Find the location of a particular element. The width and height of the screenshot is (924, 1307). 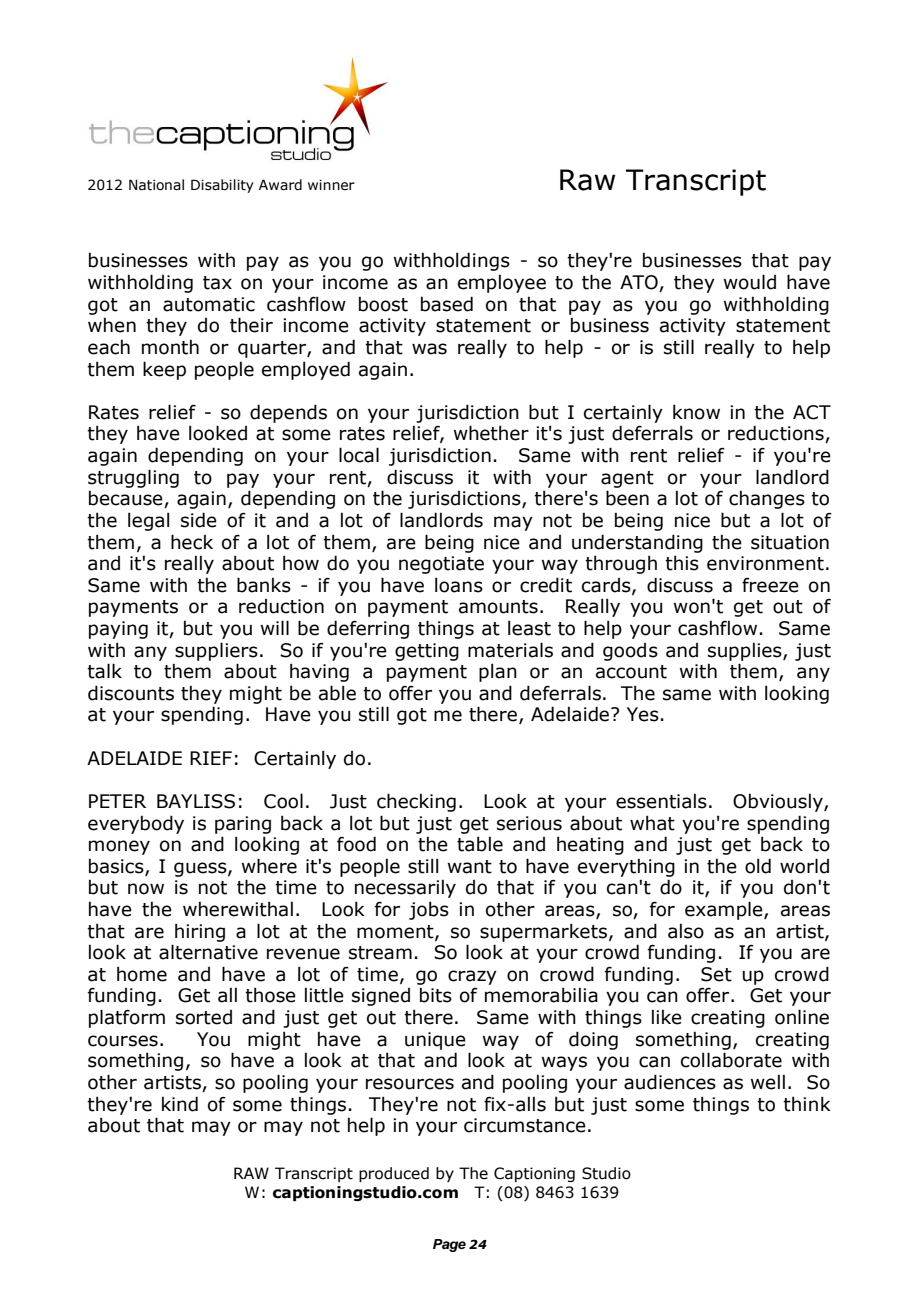

crazy is located at coordinates (472, 977).
